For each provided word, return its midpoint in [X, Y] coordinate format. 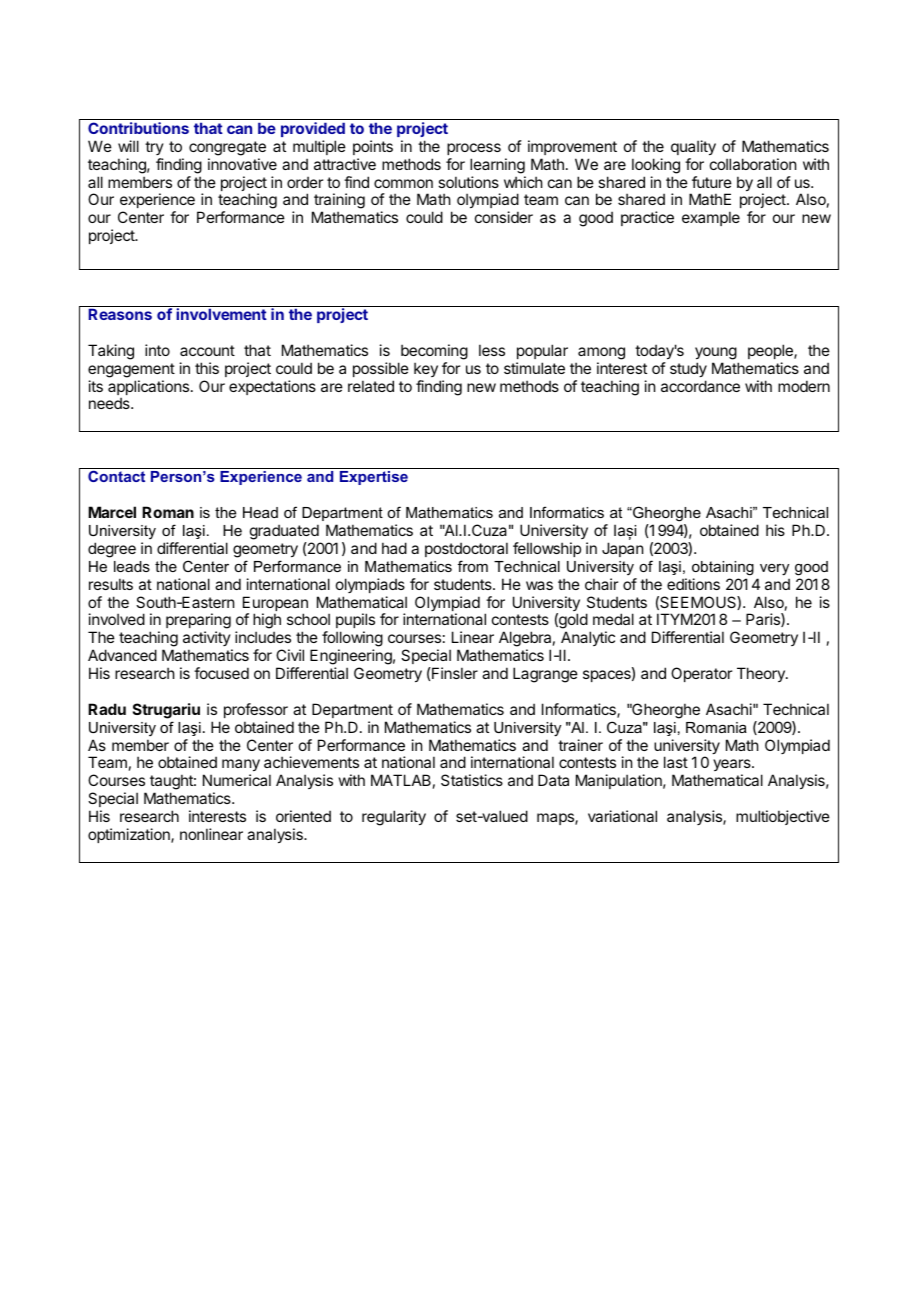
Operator [701, 674]
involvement [221, 314]
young [716, 353]
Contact [116, 476]
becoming [434, 352]
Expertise [374, 478]
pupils [355, 622]
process [474, 149]
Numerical [237, 780]
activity [207, 640]
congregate [227, 148]
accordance [700, 386]
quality [693, 147]
